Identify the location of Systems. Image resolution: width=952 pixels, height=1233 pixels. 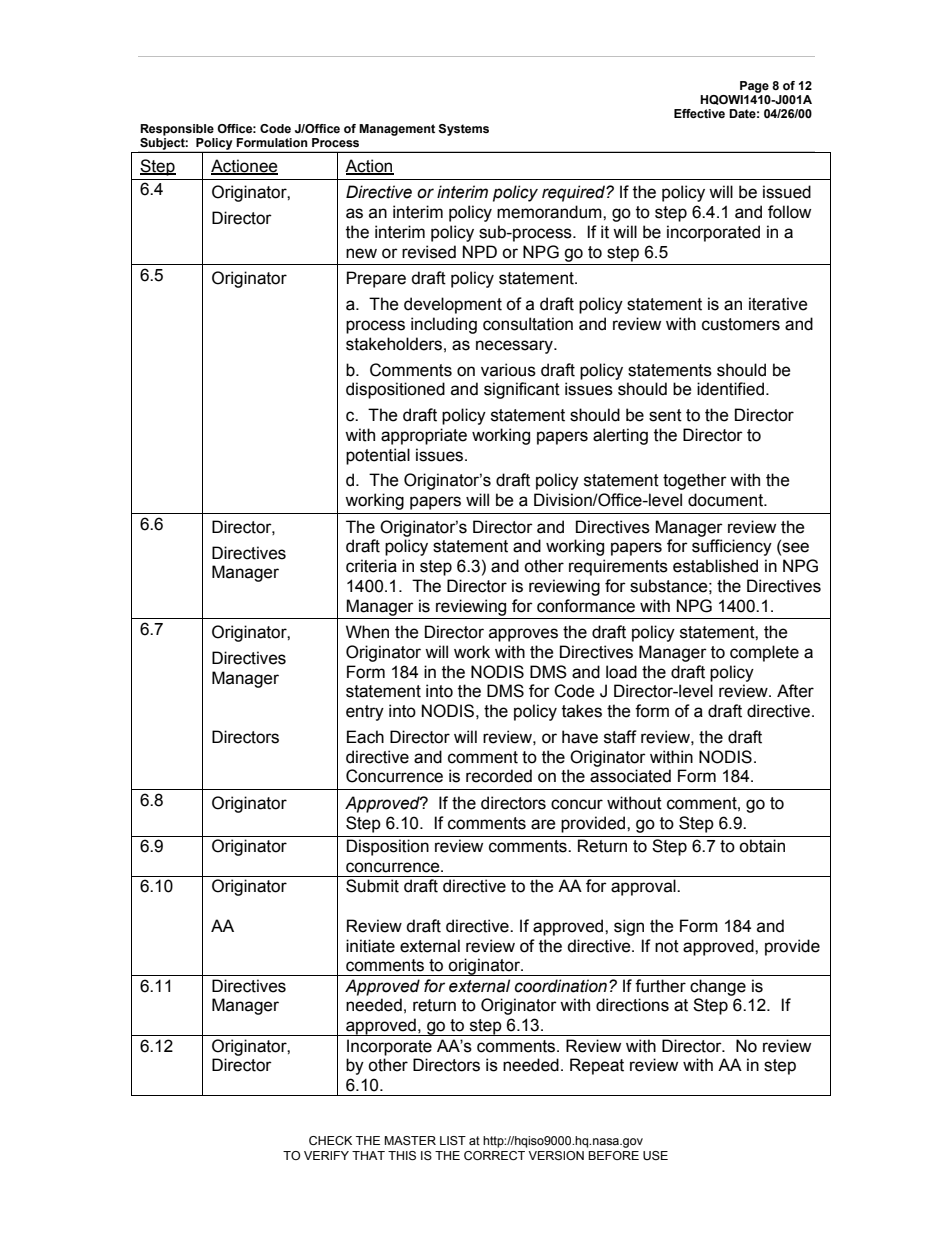
(463, 130).
